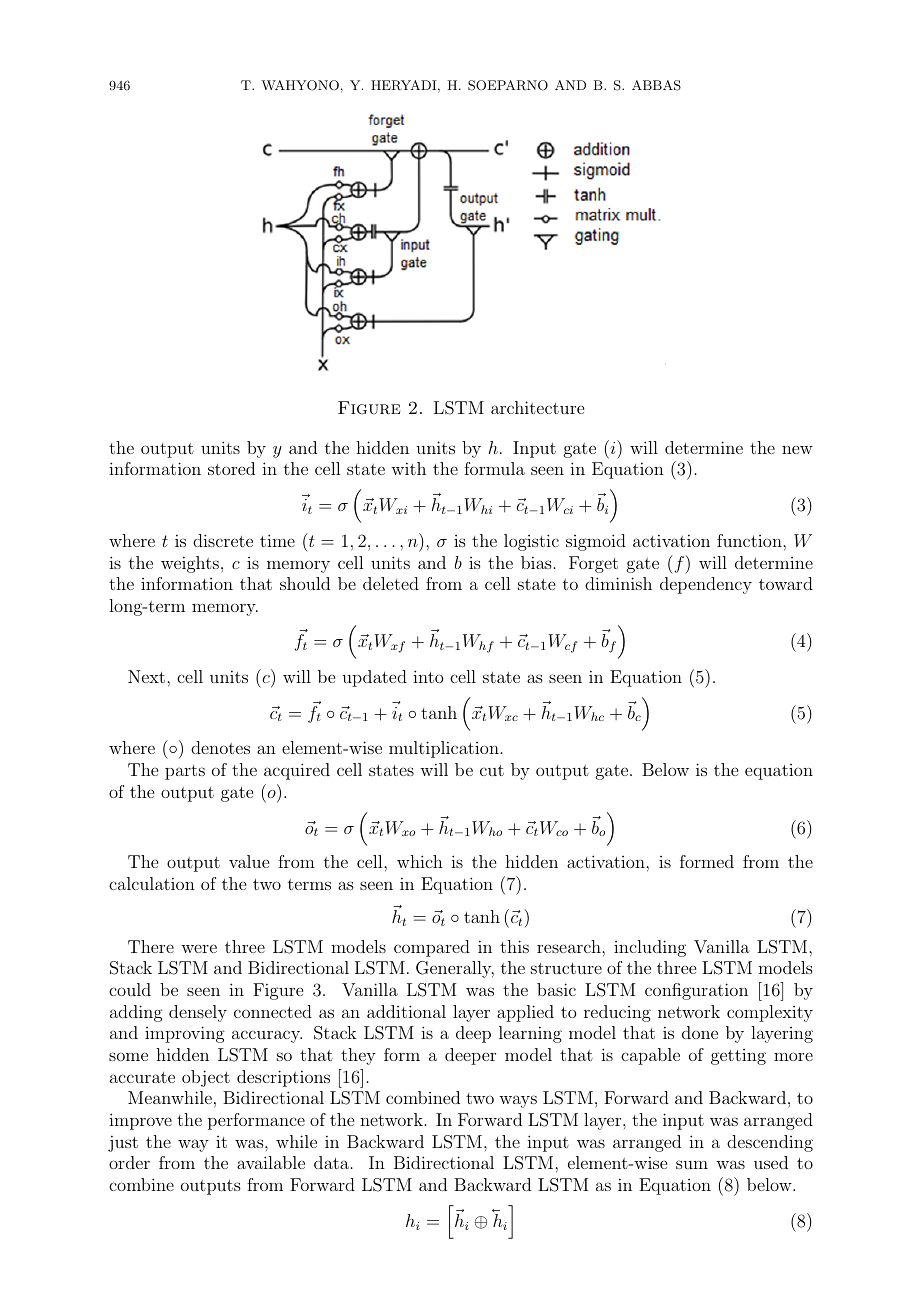 The height and width of the screenshot is (1308, 924). Describe the element at coordinates (656, 85) in the screenshot. I see `ABBAS` at that location.
